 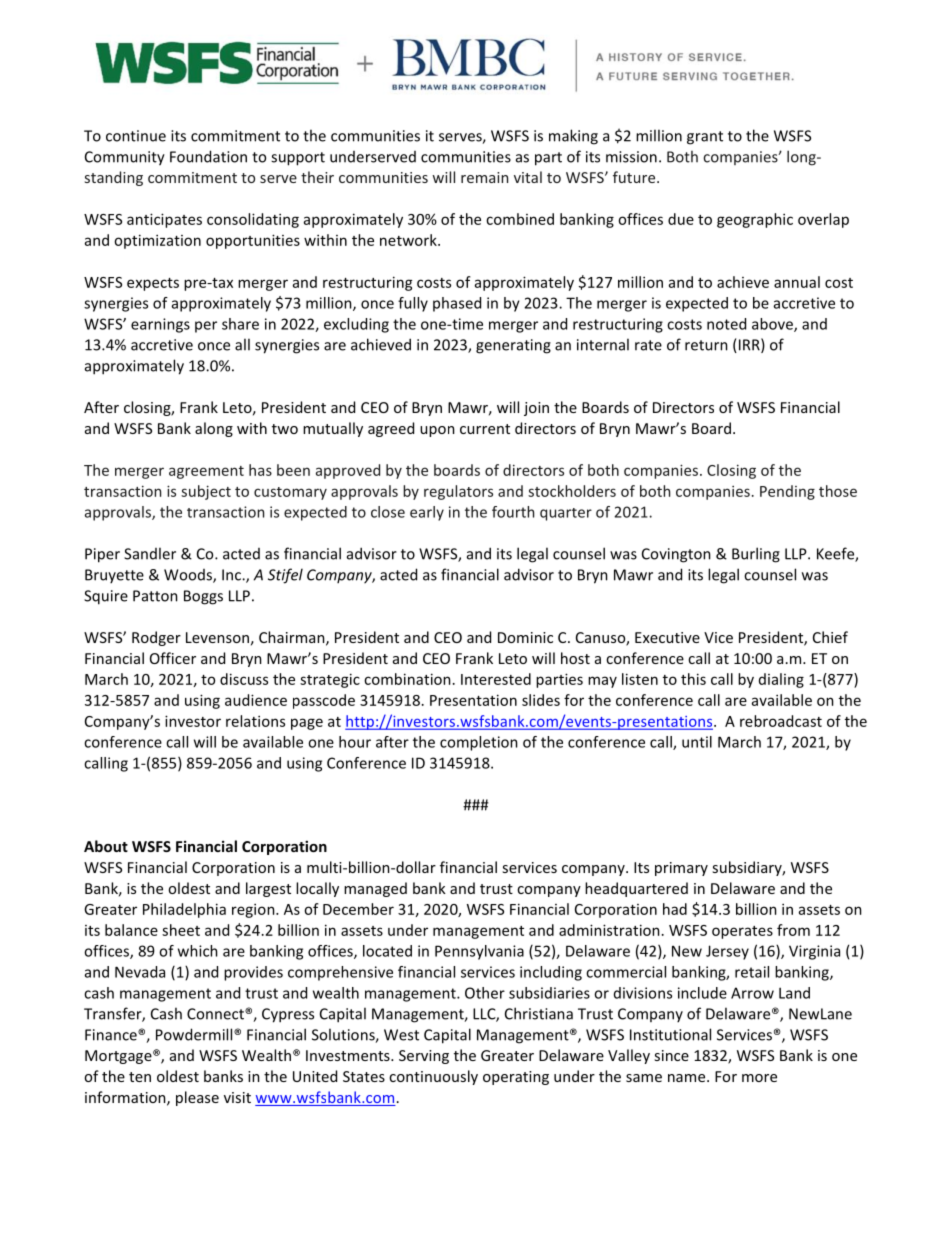 What do you see at coordinates (787, 492) in the image?
I see `Pending` at bounding box center [787, 492].
